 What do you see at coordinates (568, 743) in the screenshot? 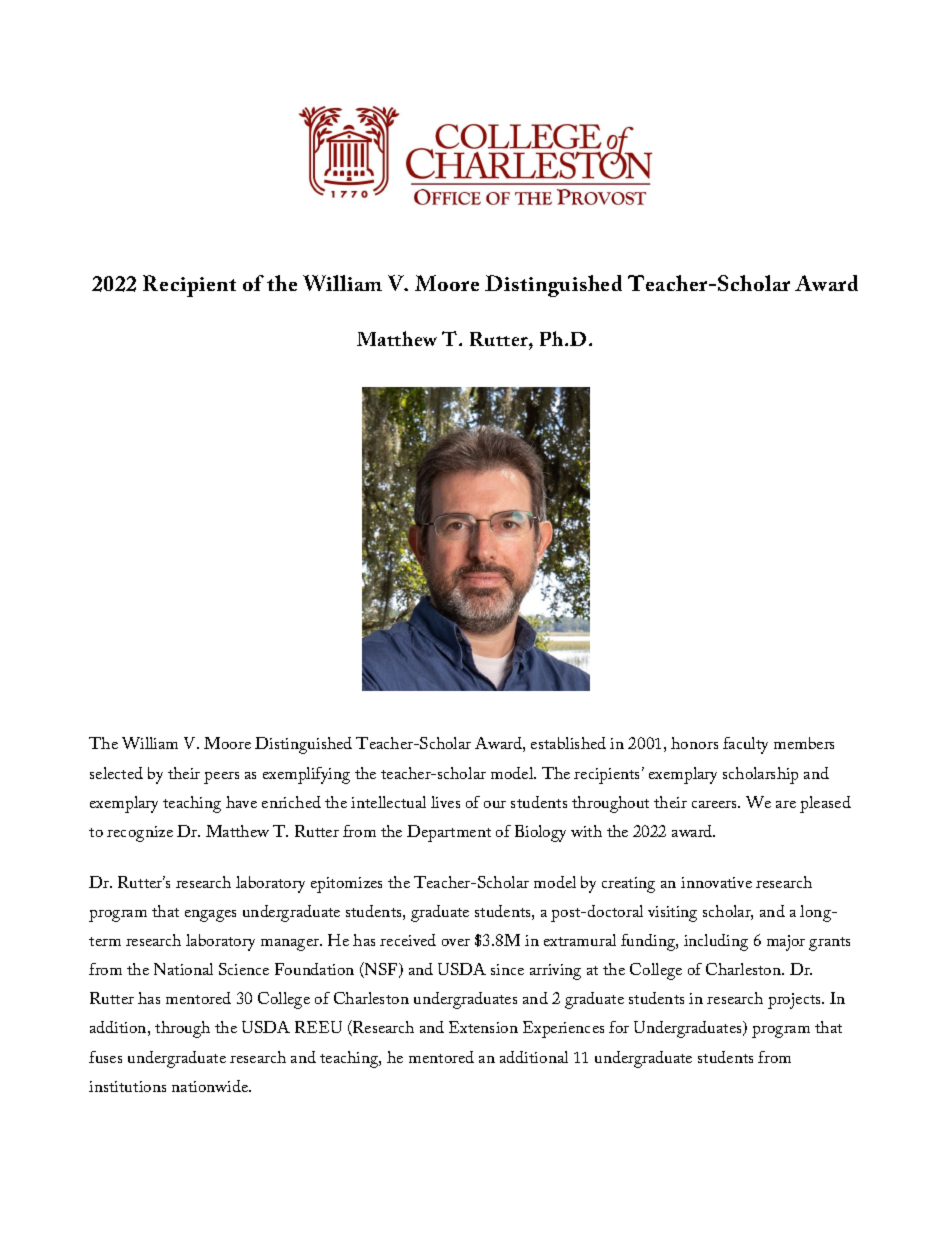
I see `established` at bounding box center [568, 743].
